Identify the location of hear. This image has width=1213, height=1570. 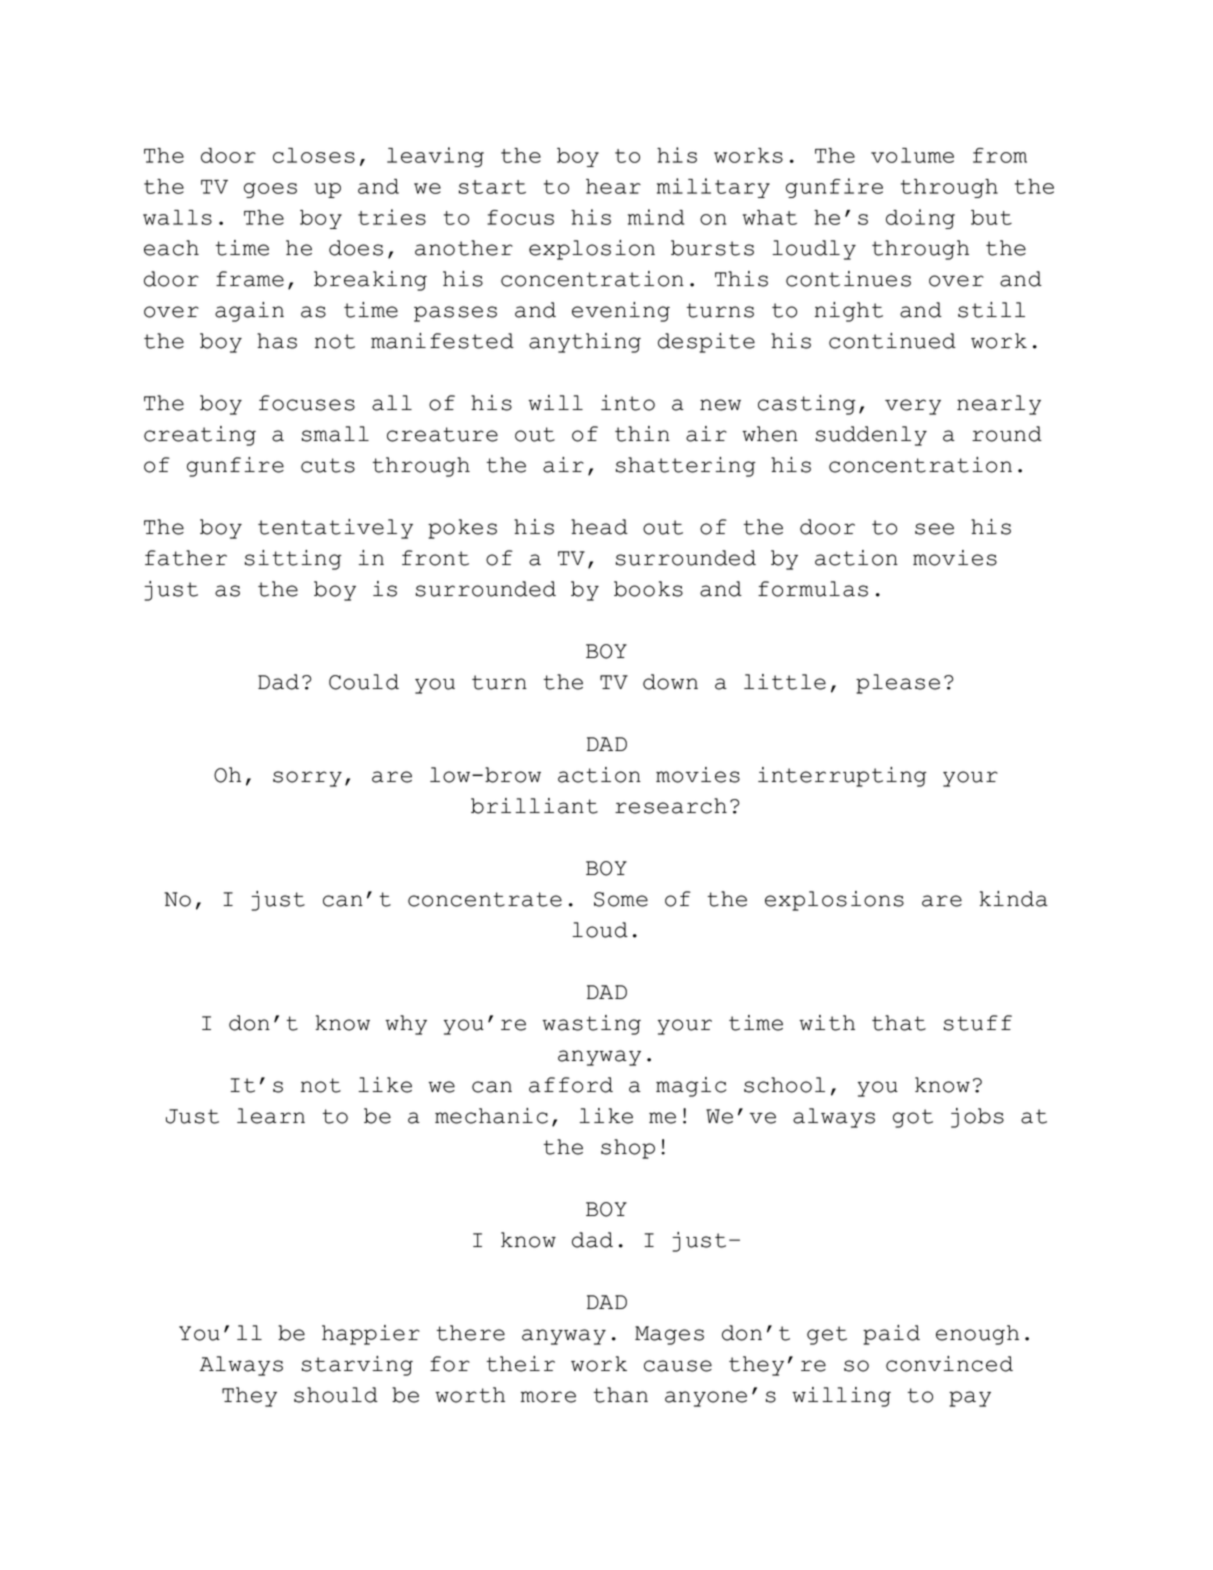
(613, 186).
